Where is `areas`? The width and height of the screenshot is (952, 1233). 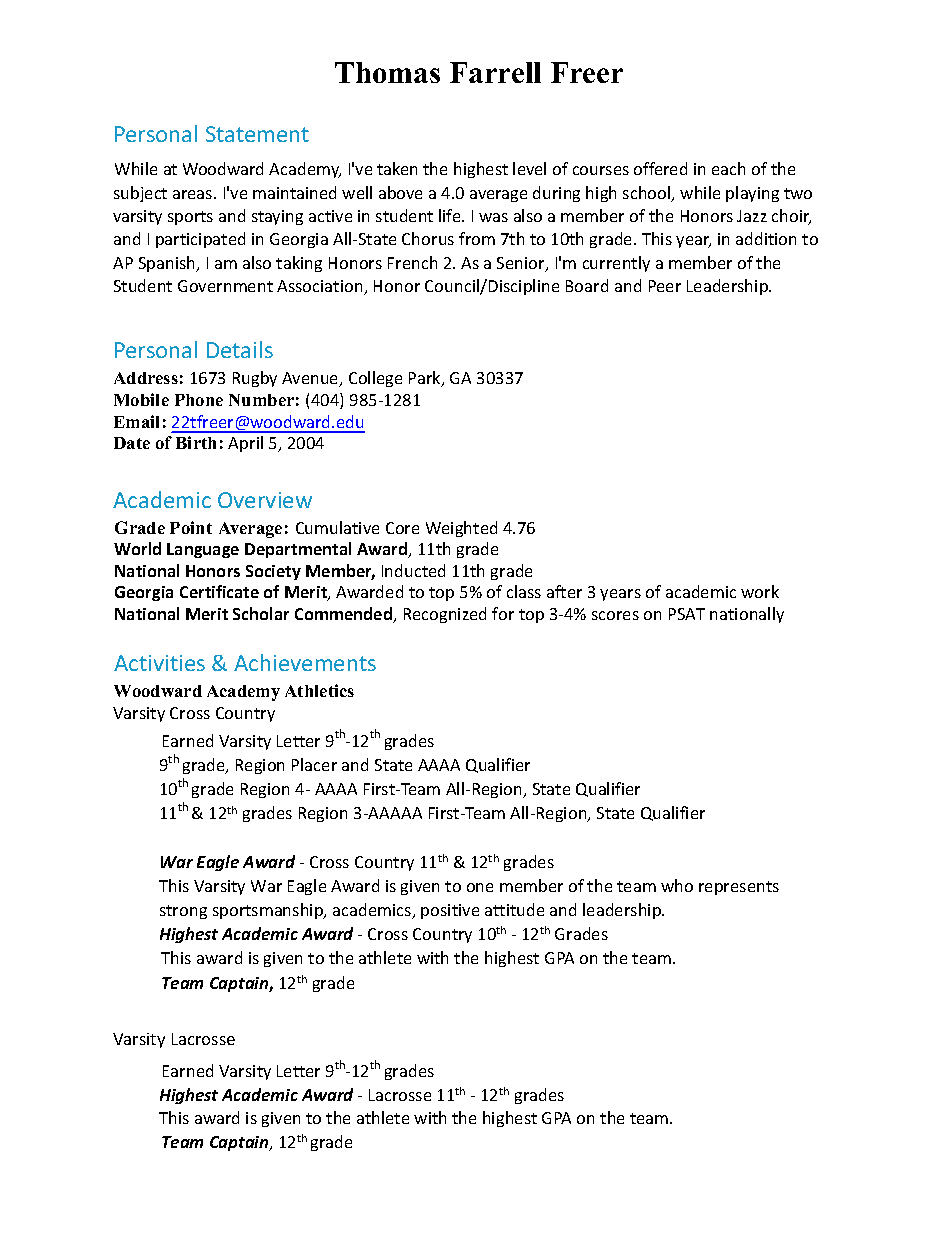
areas is located at coordinates (194, 194).
